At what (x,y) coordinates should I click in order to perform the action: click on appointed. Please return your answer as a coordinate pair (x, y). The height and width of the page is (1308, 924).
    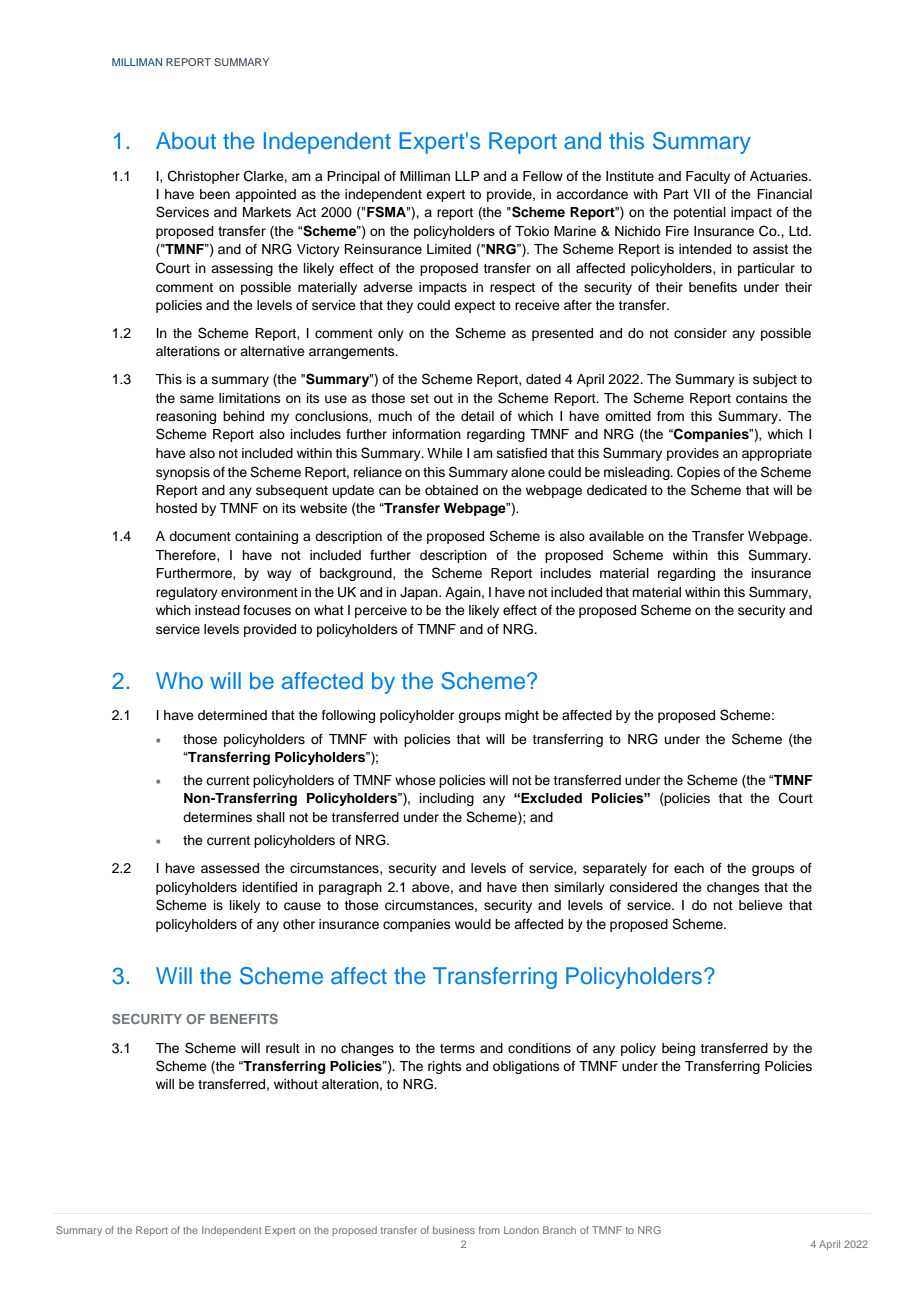
    Looking at the image, I should click on (265, 195).
